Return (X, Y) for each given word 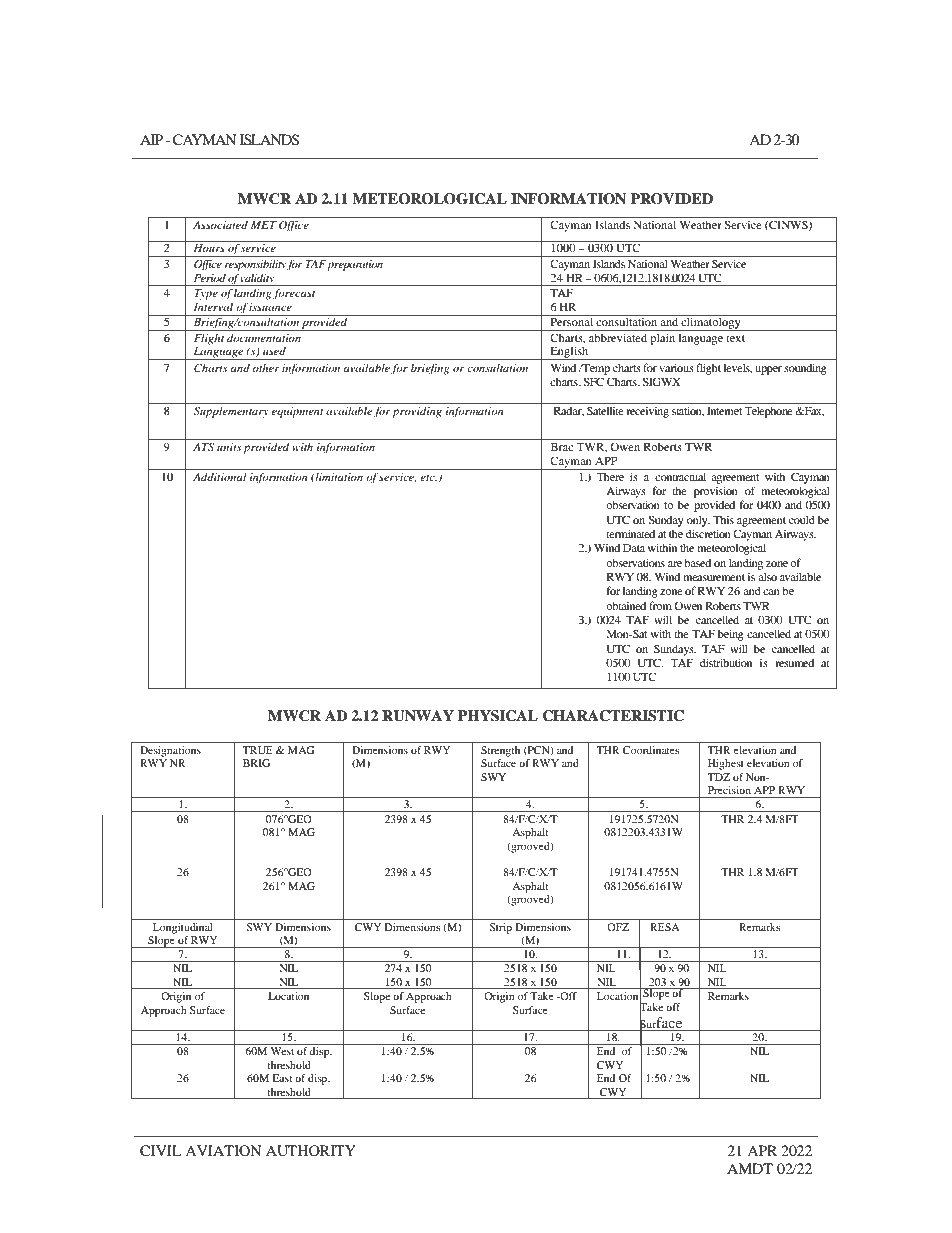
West (282, 1051)
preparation (354, 265)
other (266, 367)
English (569, 353)
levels (738, 368)
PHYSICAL (498, 716)
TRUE (257, 750)
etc (428, 477)
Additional (220, 476)
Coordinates (651, 750)
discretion (708, 533)
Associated (220, 224)
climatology (711, 323)
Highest (726, 764)
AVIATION (223, 1150)
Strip (500, 928)
